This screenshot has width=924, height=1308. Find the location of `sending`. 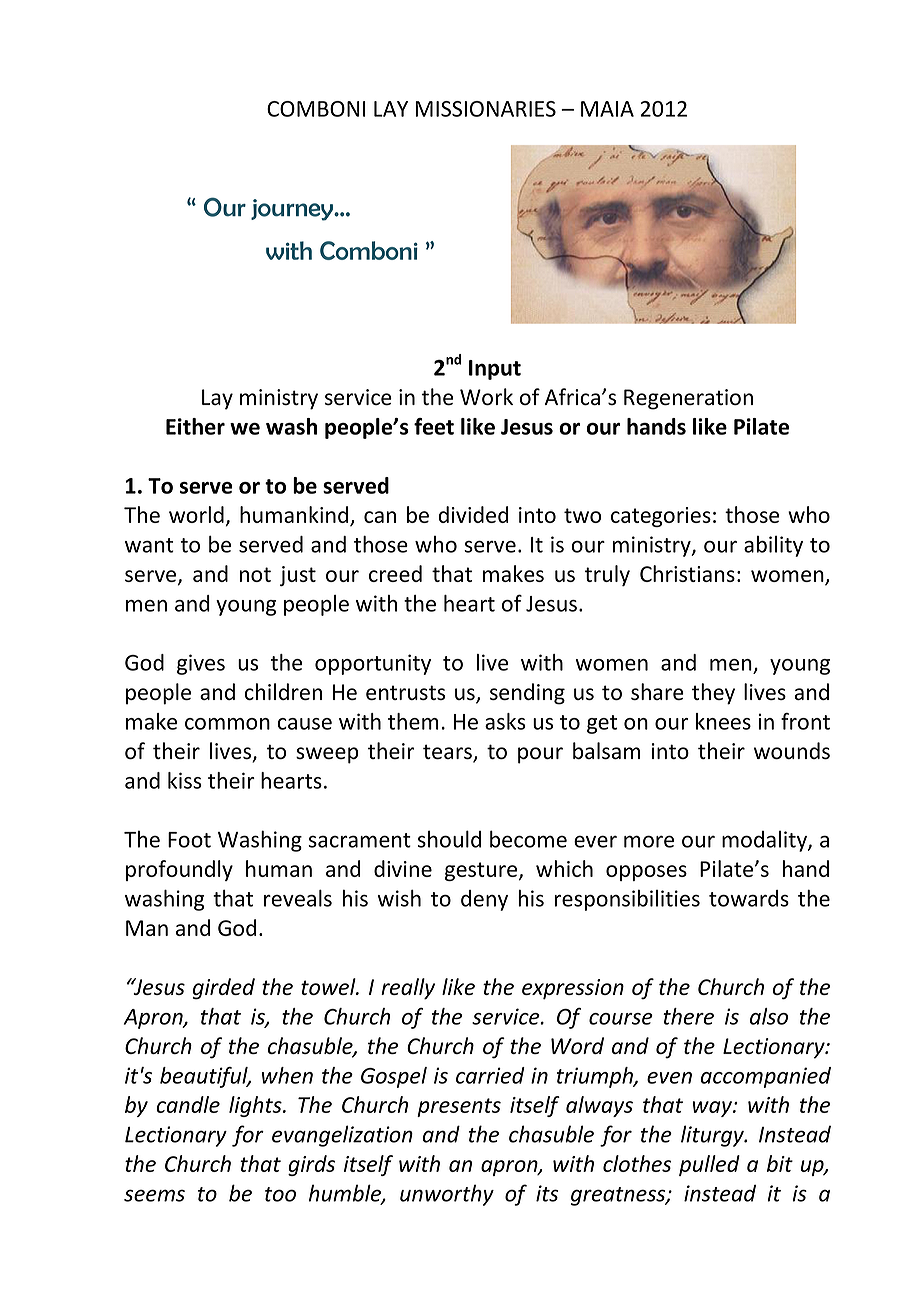

sending is located at coordinates (527, 694).
